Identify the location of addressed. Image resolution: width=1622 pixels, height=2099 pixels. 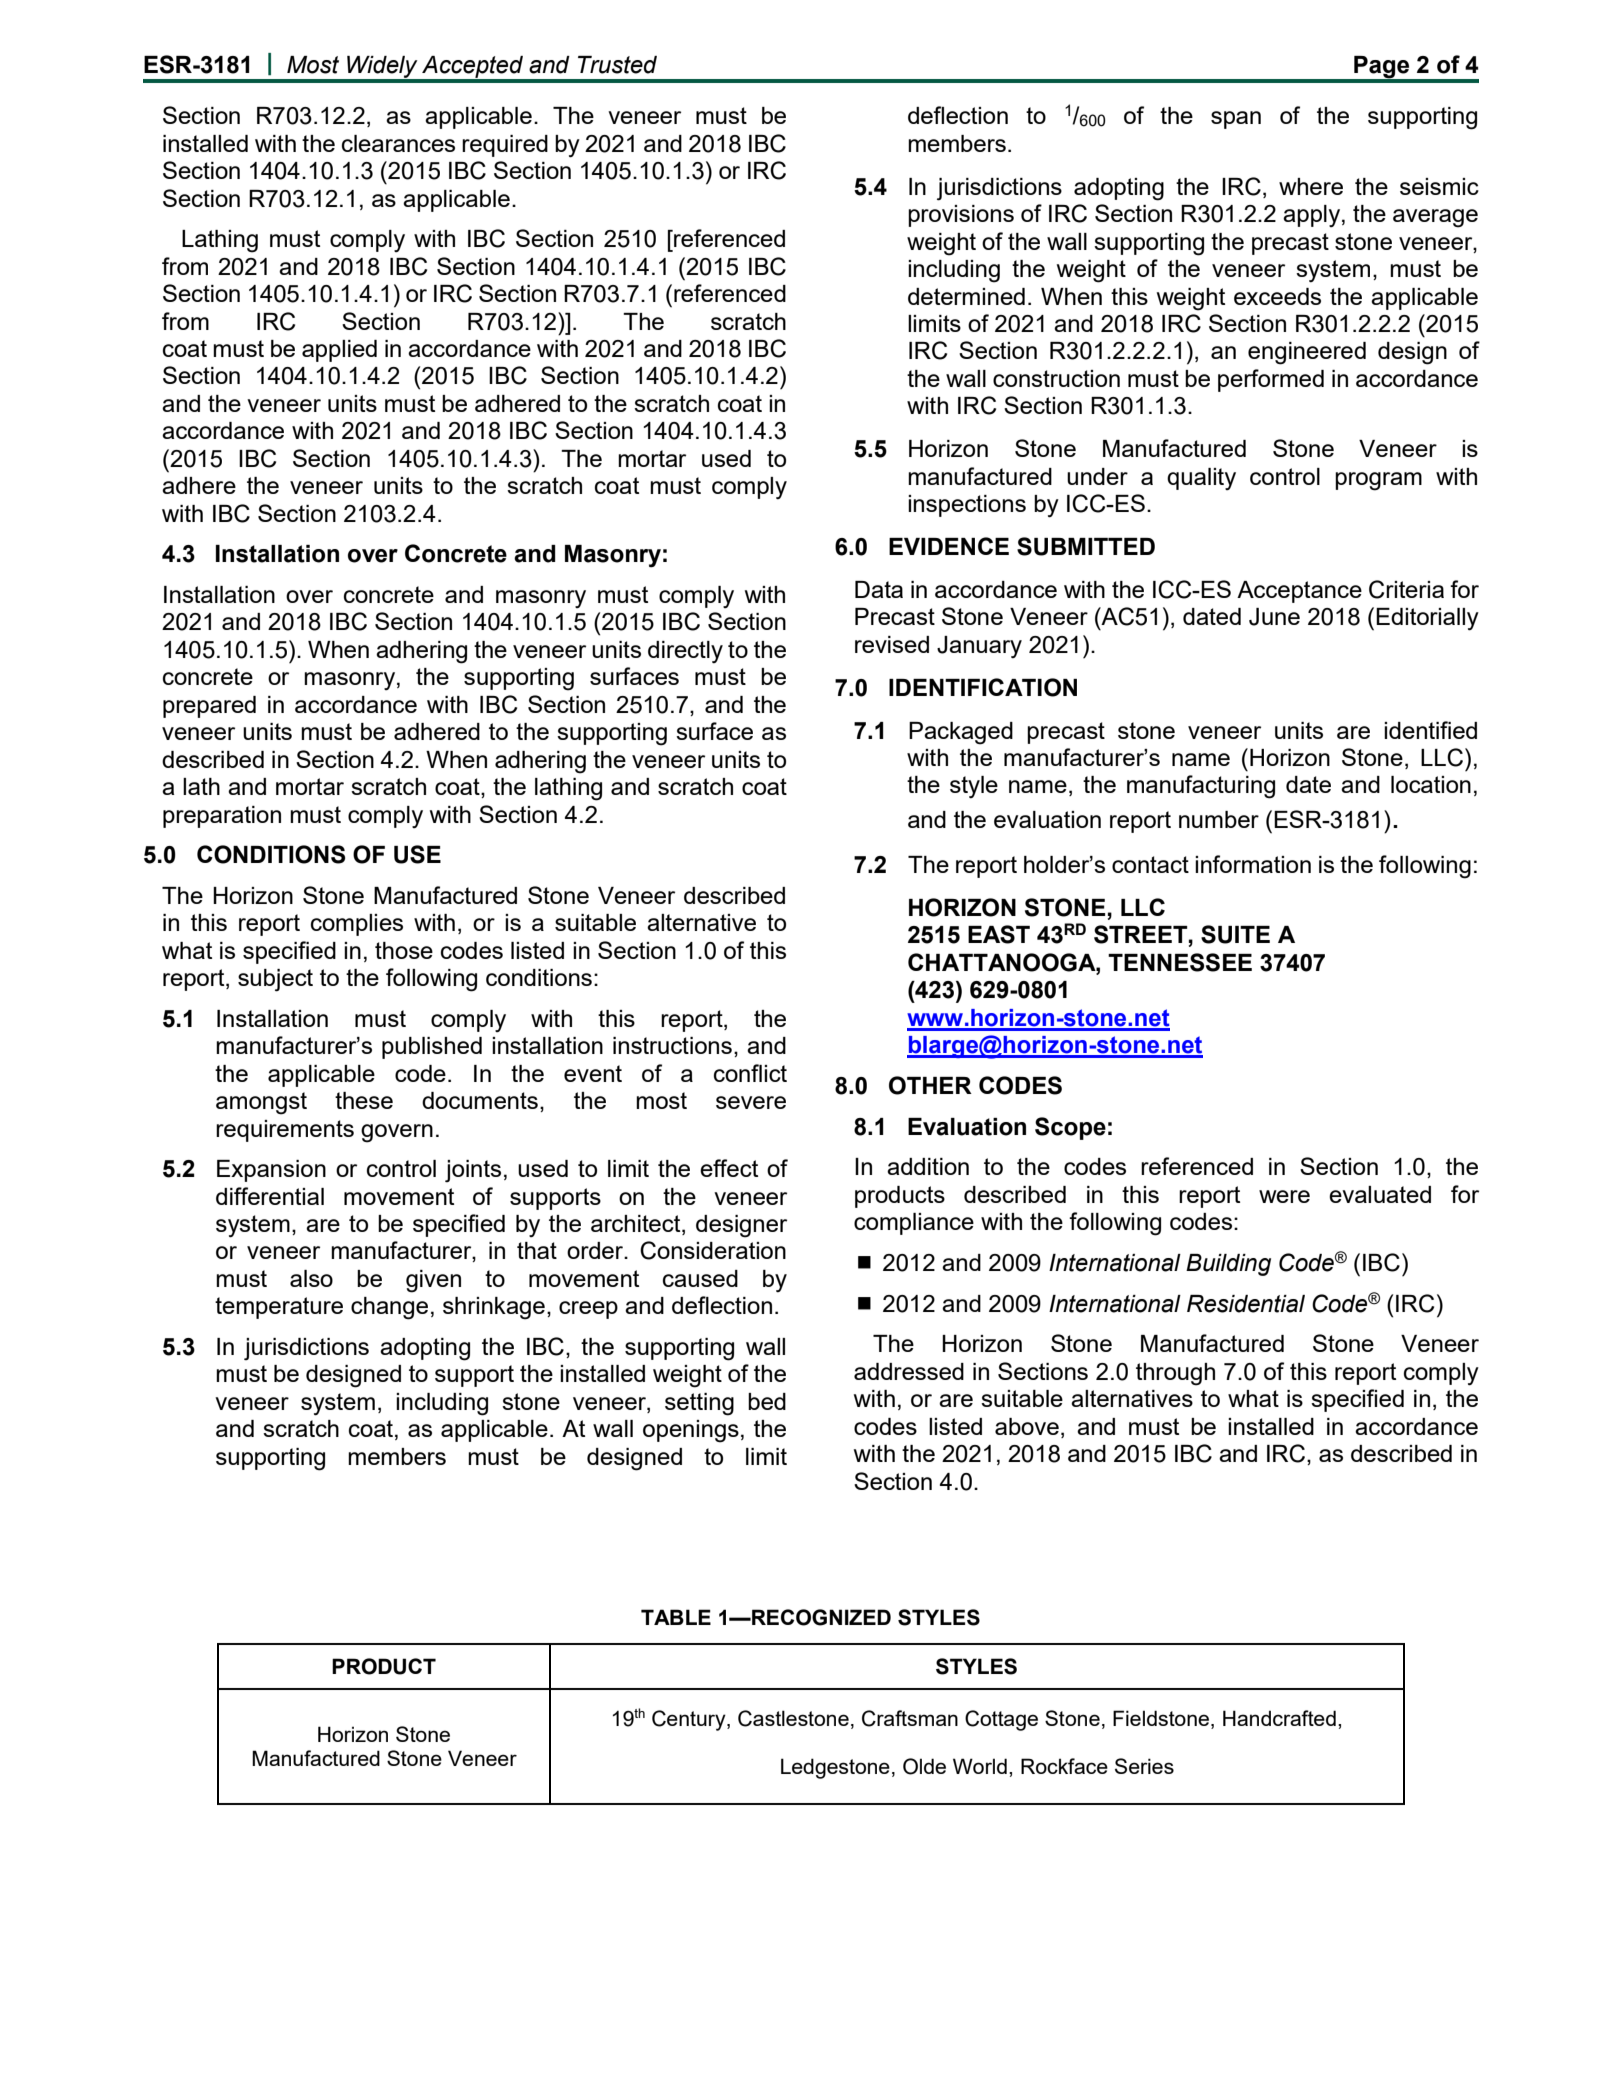
(909, 1371).
